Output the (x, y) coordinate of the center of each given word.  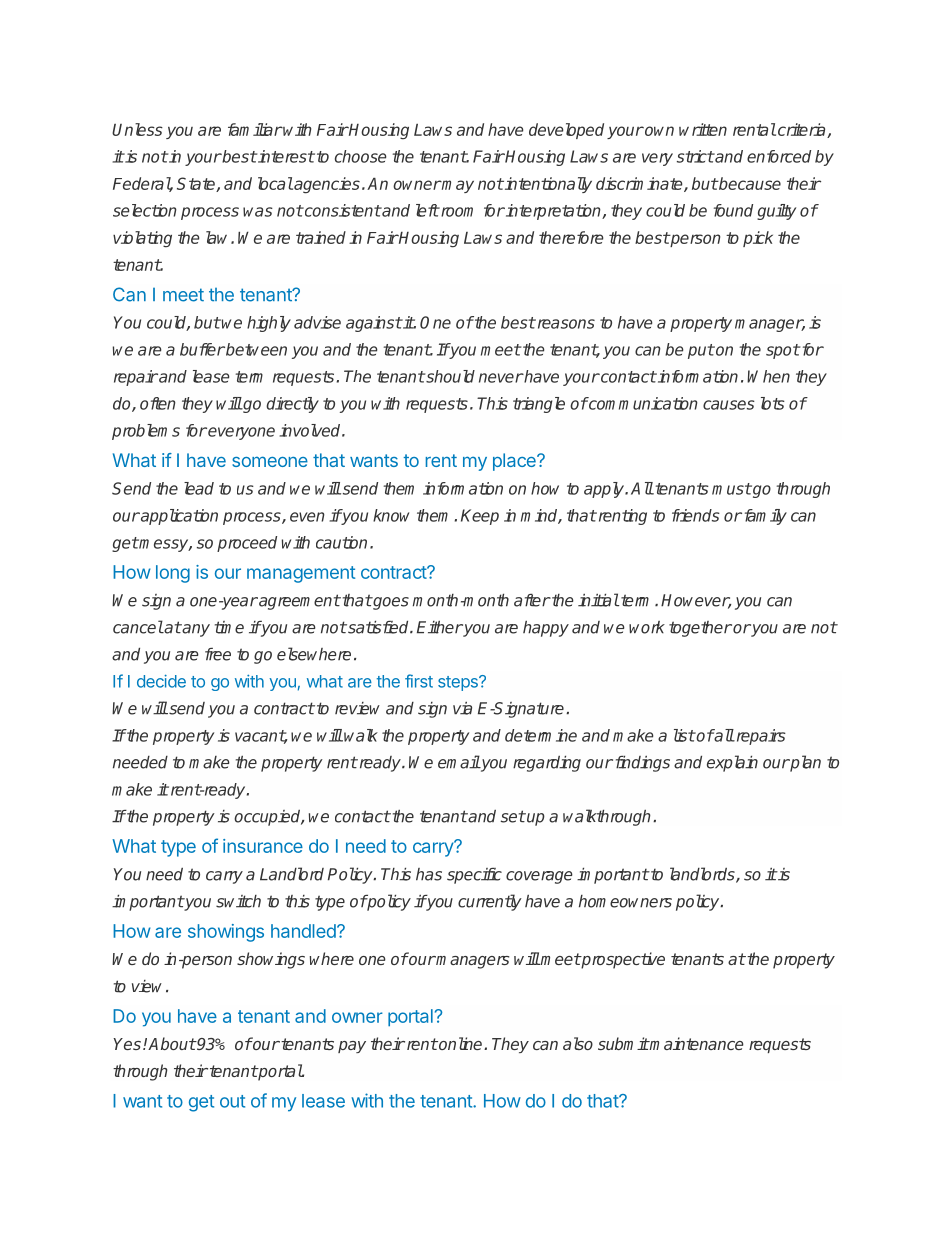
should (449, 376)
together (700, 629)
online (461, 1043)
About (172, 1043)
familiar (255, 129)
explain (732, 763)
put (701, 351)
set (513, 816)
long (173, 574)
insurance (263, 846)
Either (440, 627)
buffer (202, 349)
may (457, 186)
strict (695, 156)
